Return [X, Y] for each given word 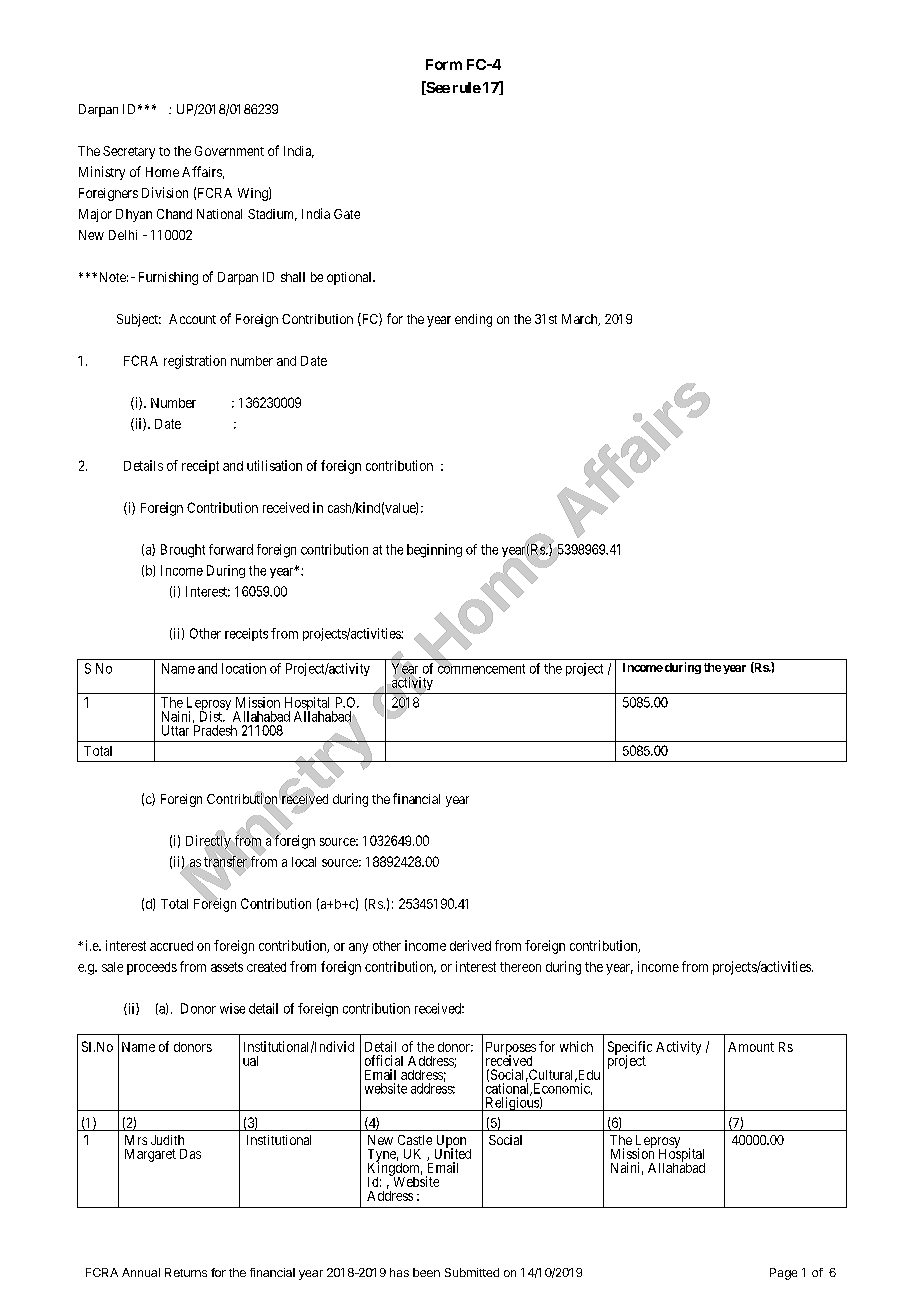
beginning [434, 551]
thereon [520, 967]
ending [473, 320]
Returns [186, 1272]
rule [467, 87]
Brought [183, 551]
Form [444, 64]
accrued [171, 946]
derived [470, 945]
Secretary [129, 152]
